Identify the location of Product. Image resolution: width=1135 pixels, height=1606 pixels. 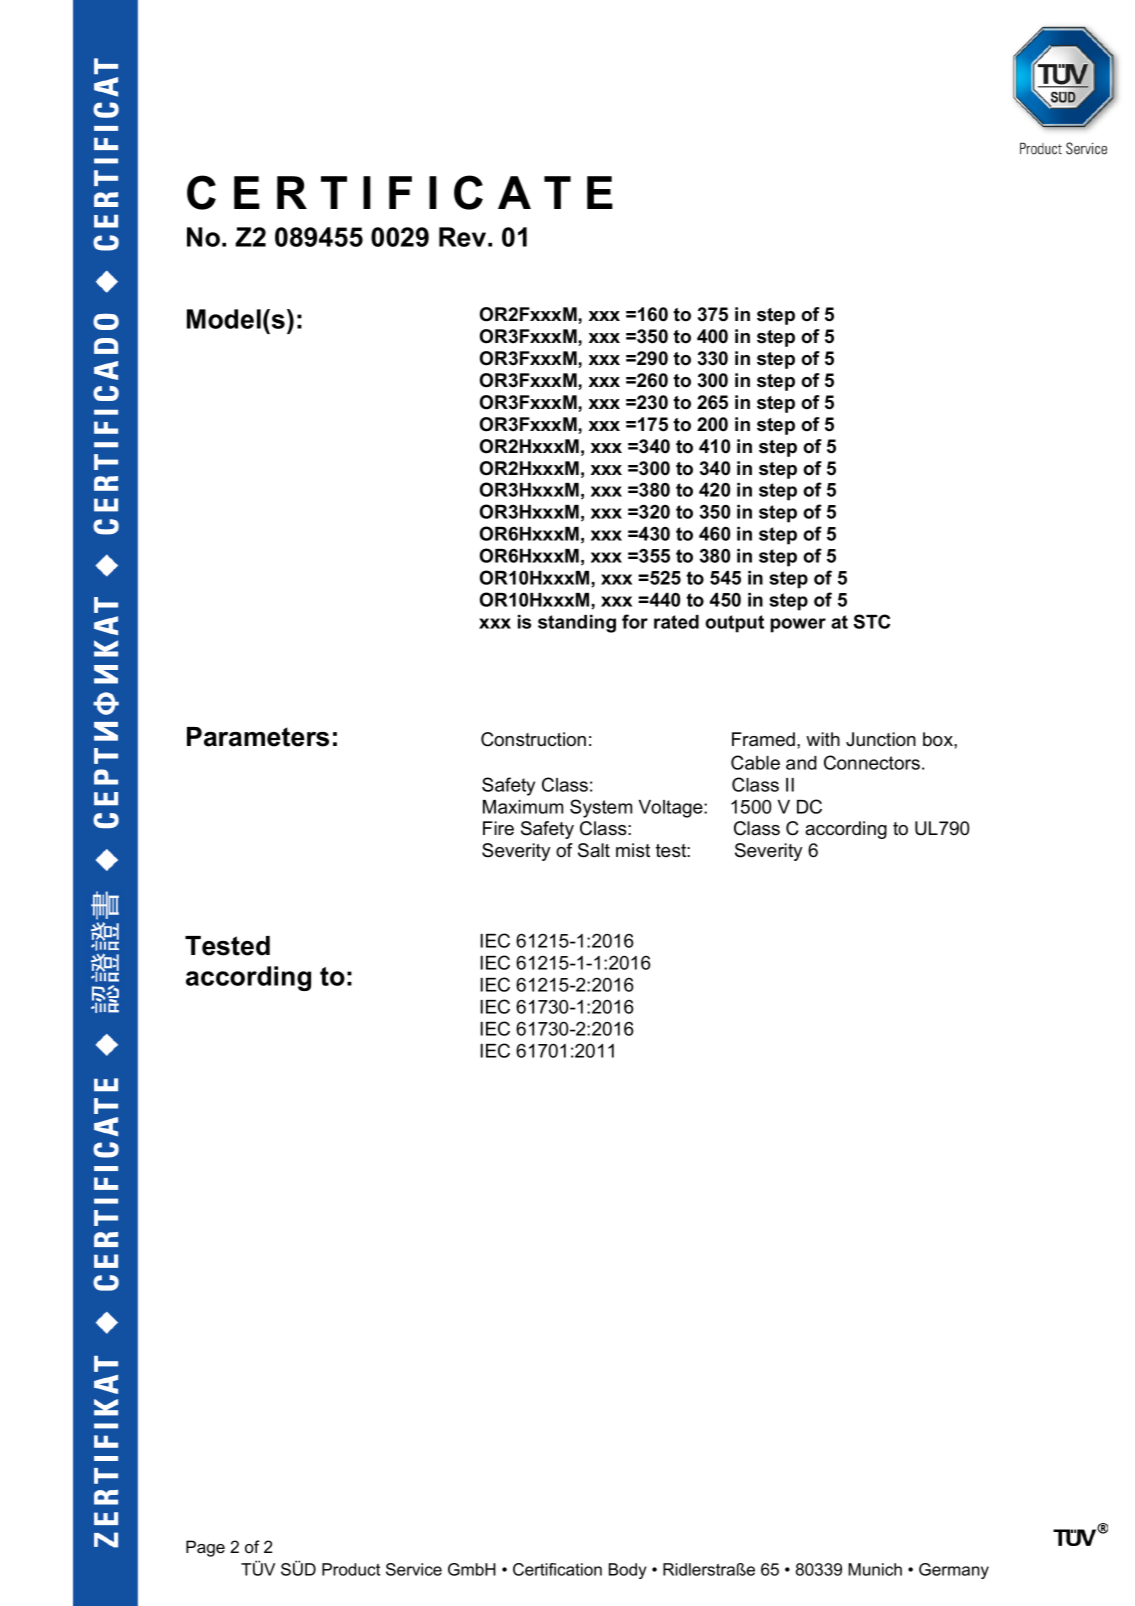
(351, 1569).
